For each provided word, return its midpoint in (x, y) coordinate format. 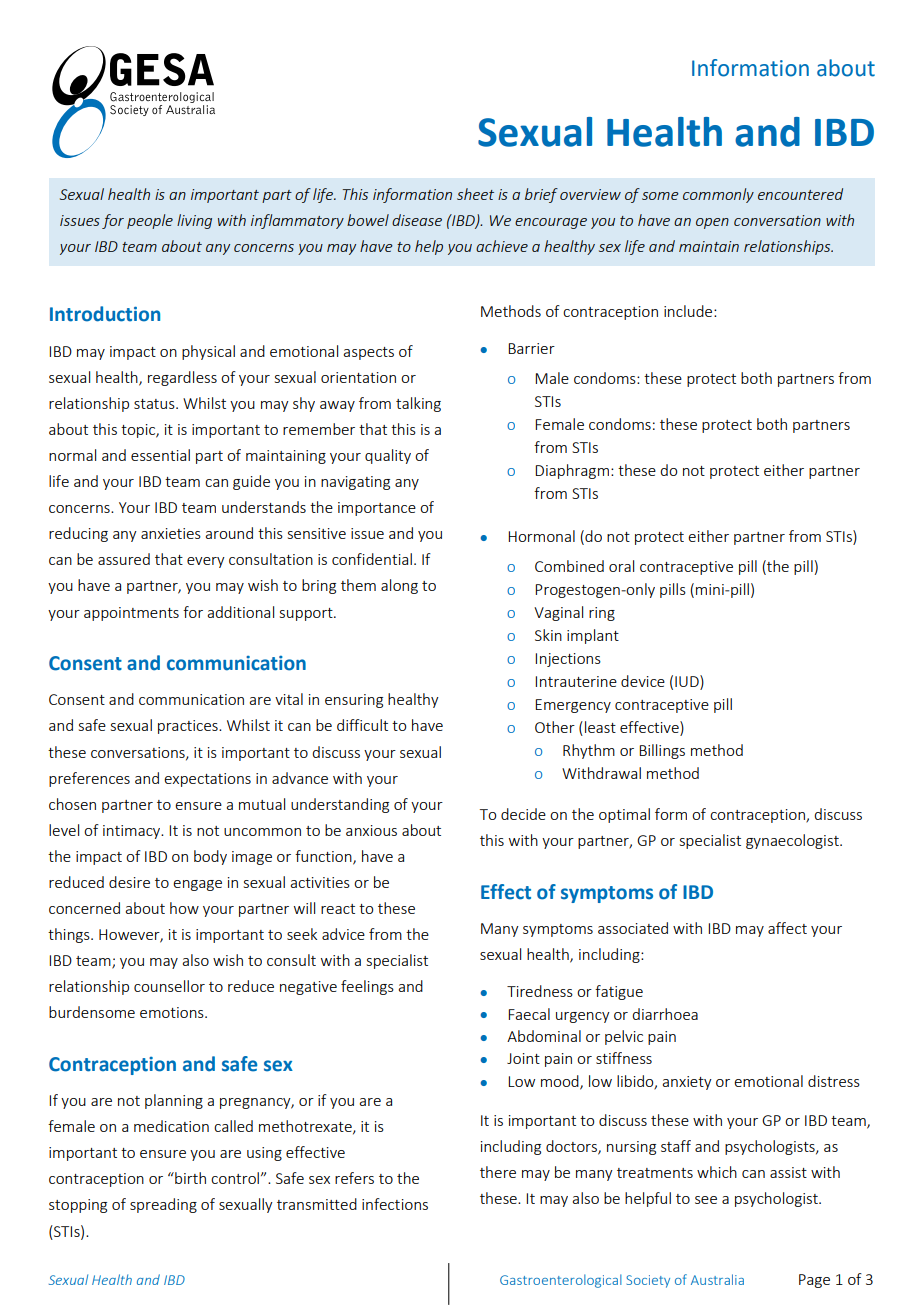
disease (417, 220)
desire (129, 882)
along (399, 586)
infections (395, 1204)
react (338, 909)
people (150, 221)
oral (621, 566)
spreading (163, 1205)
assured (124, 559)
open (712, 223)
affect (787, 928)
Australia (717, 1279)
